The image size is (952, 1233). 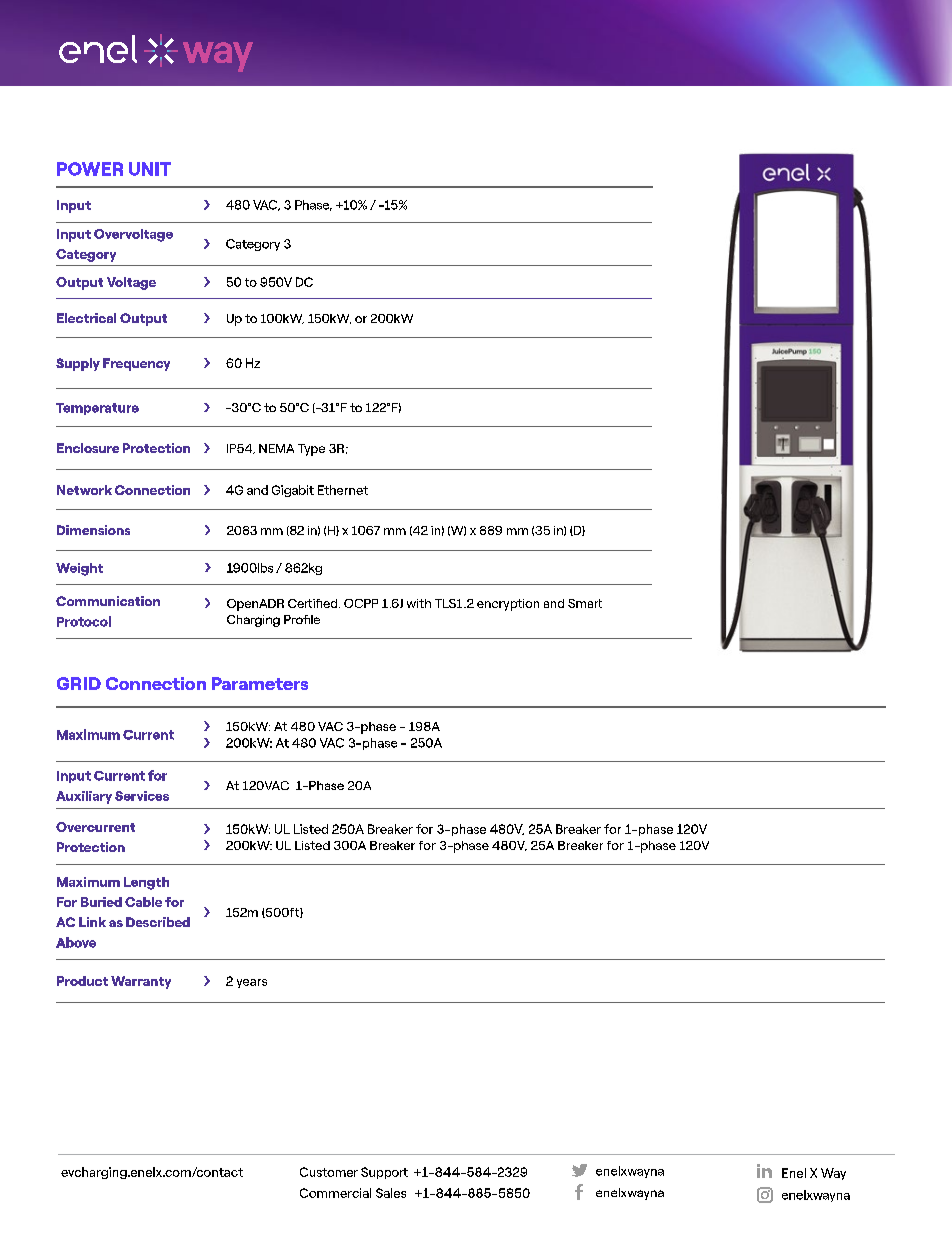 I want to click on GRID, so click(x=79, y=683).
